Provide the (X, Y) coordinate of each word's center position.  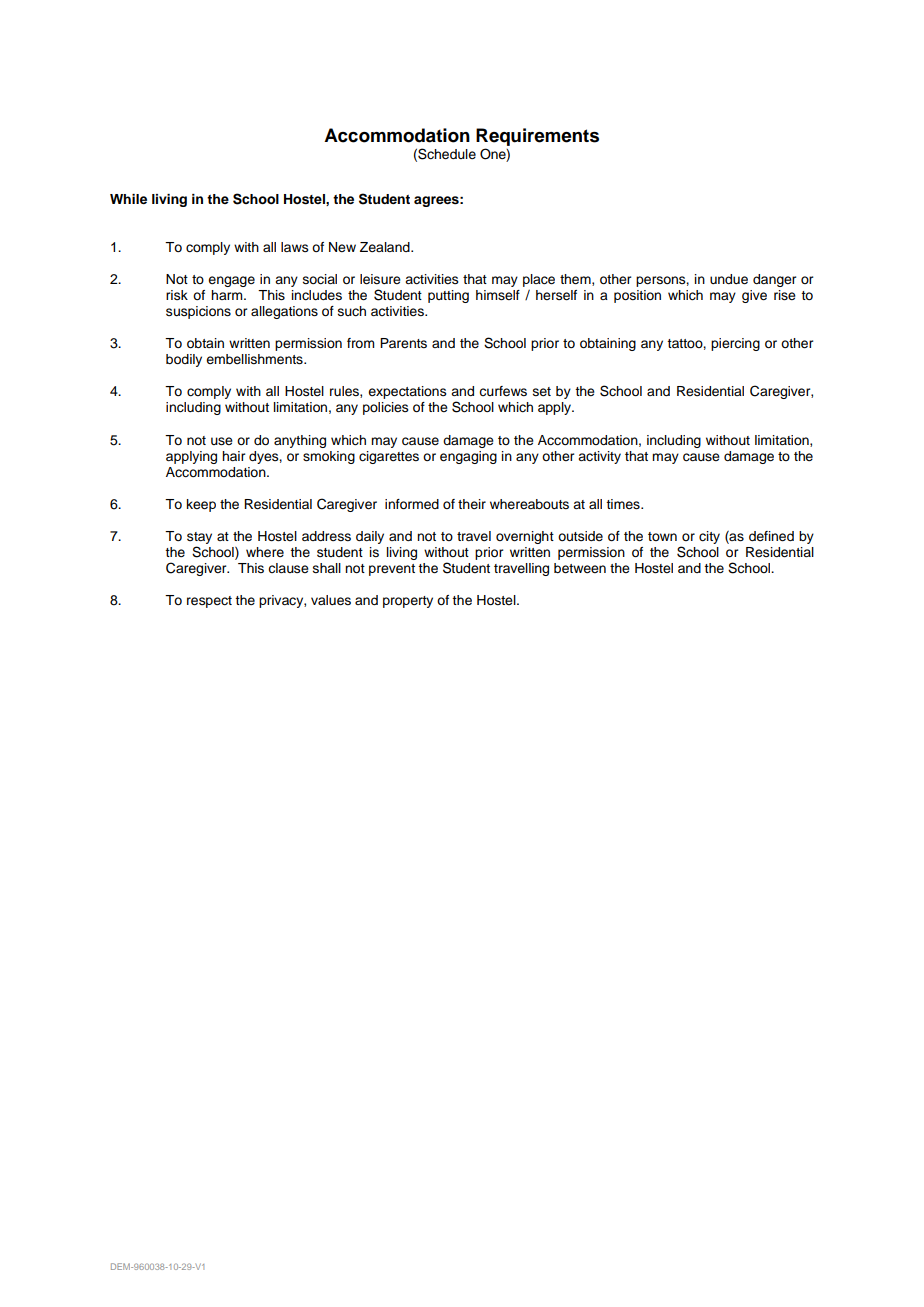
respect (209, 602)
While (128, 199)
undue (729, 279)
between (580, 568)
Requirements (537, 137)
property (408, 602)
